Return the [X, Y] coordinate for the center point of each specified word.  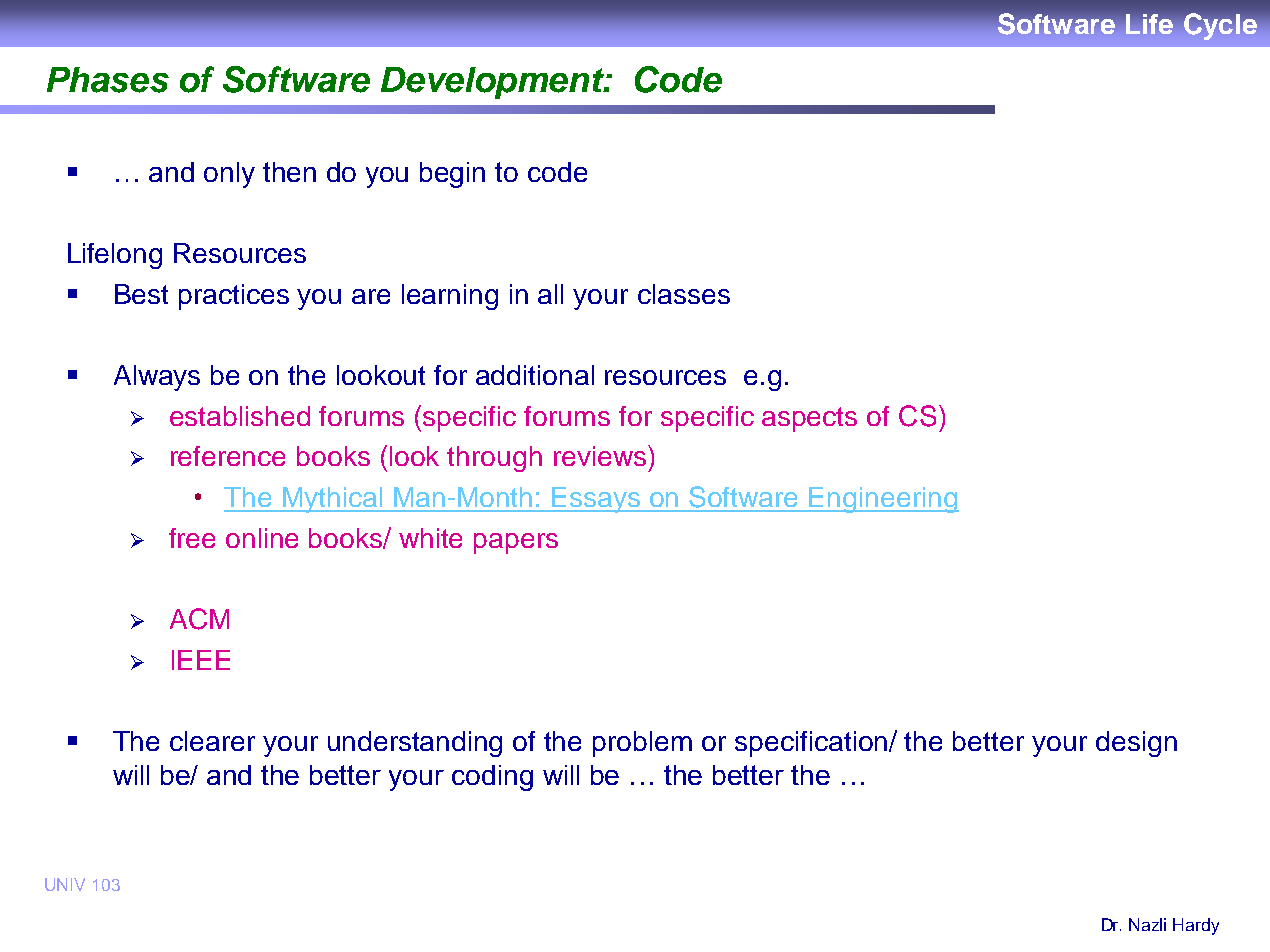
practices [234, 297]
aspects [809, 419]
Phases [108, 80]
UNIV [65, 884]
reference [228, 456]
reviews [601, 455]
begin [452, 175]
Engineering [883, 500]
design [1136, 744]
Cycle [1220, 26]
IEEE [201, 660]
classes [684, 294]
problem [642, 744]
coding [492, 778]
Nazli [1147, 924]
